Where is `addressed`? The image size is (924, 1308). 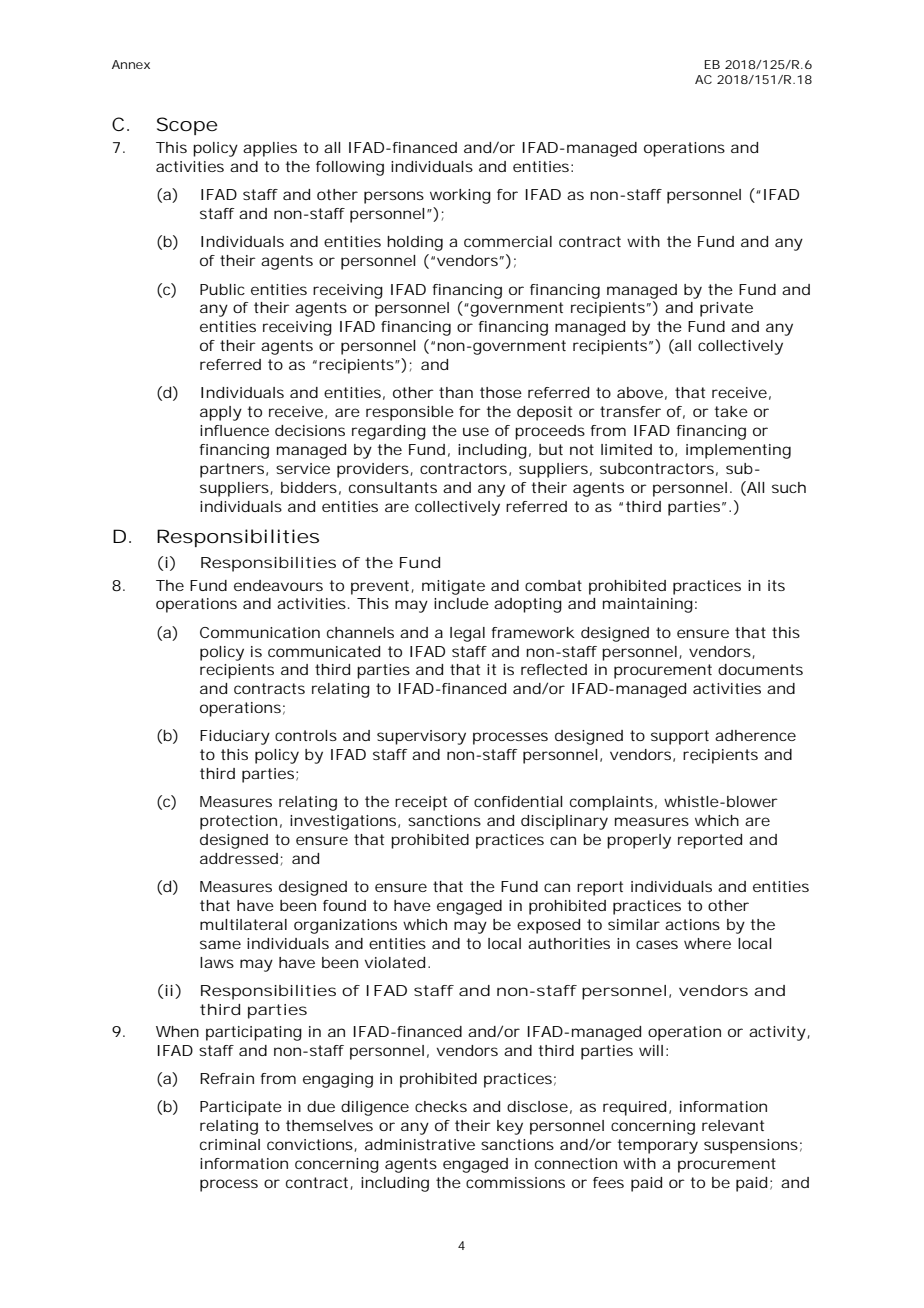 addressed is located at coordinates (239, 858).
